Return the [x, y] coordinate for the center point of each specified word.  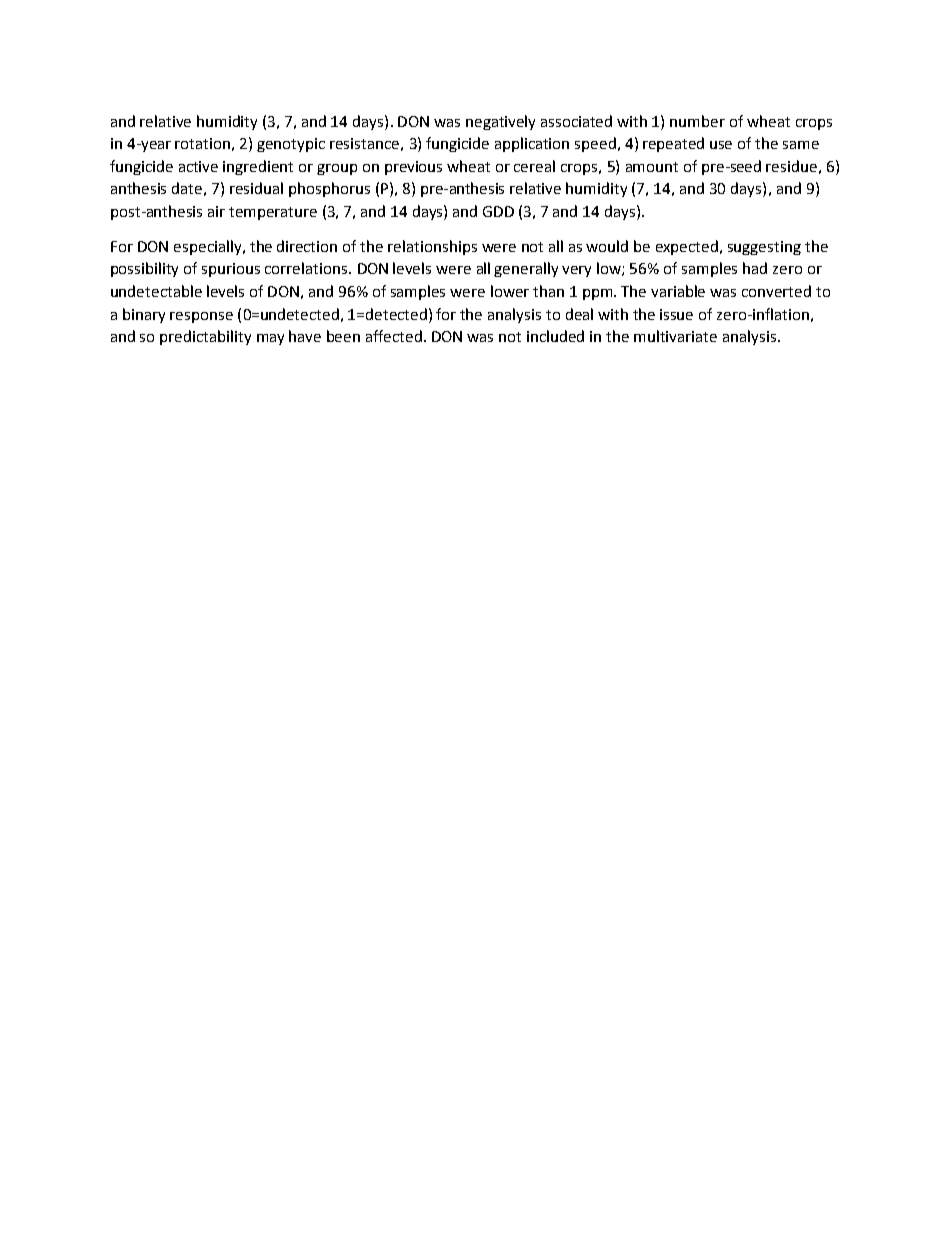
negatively [500, 122]
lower [510, 291]
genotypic [291, 145]
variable [678, 291]
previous [413, 168]
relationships [432, 247]
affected [394, 336]
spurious [231, 270]
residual [256, 188]
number [697, 121]
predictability [205, 337]
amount [652, 167]
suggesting [764, 248]
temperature [273, 213]
